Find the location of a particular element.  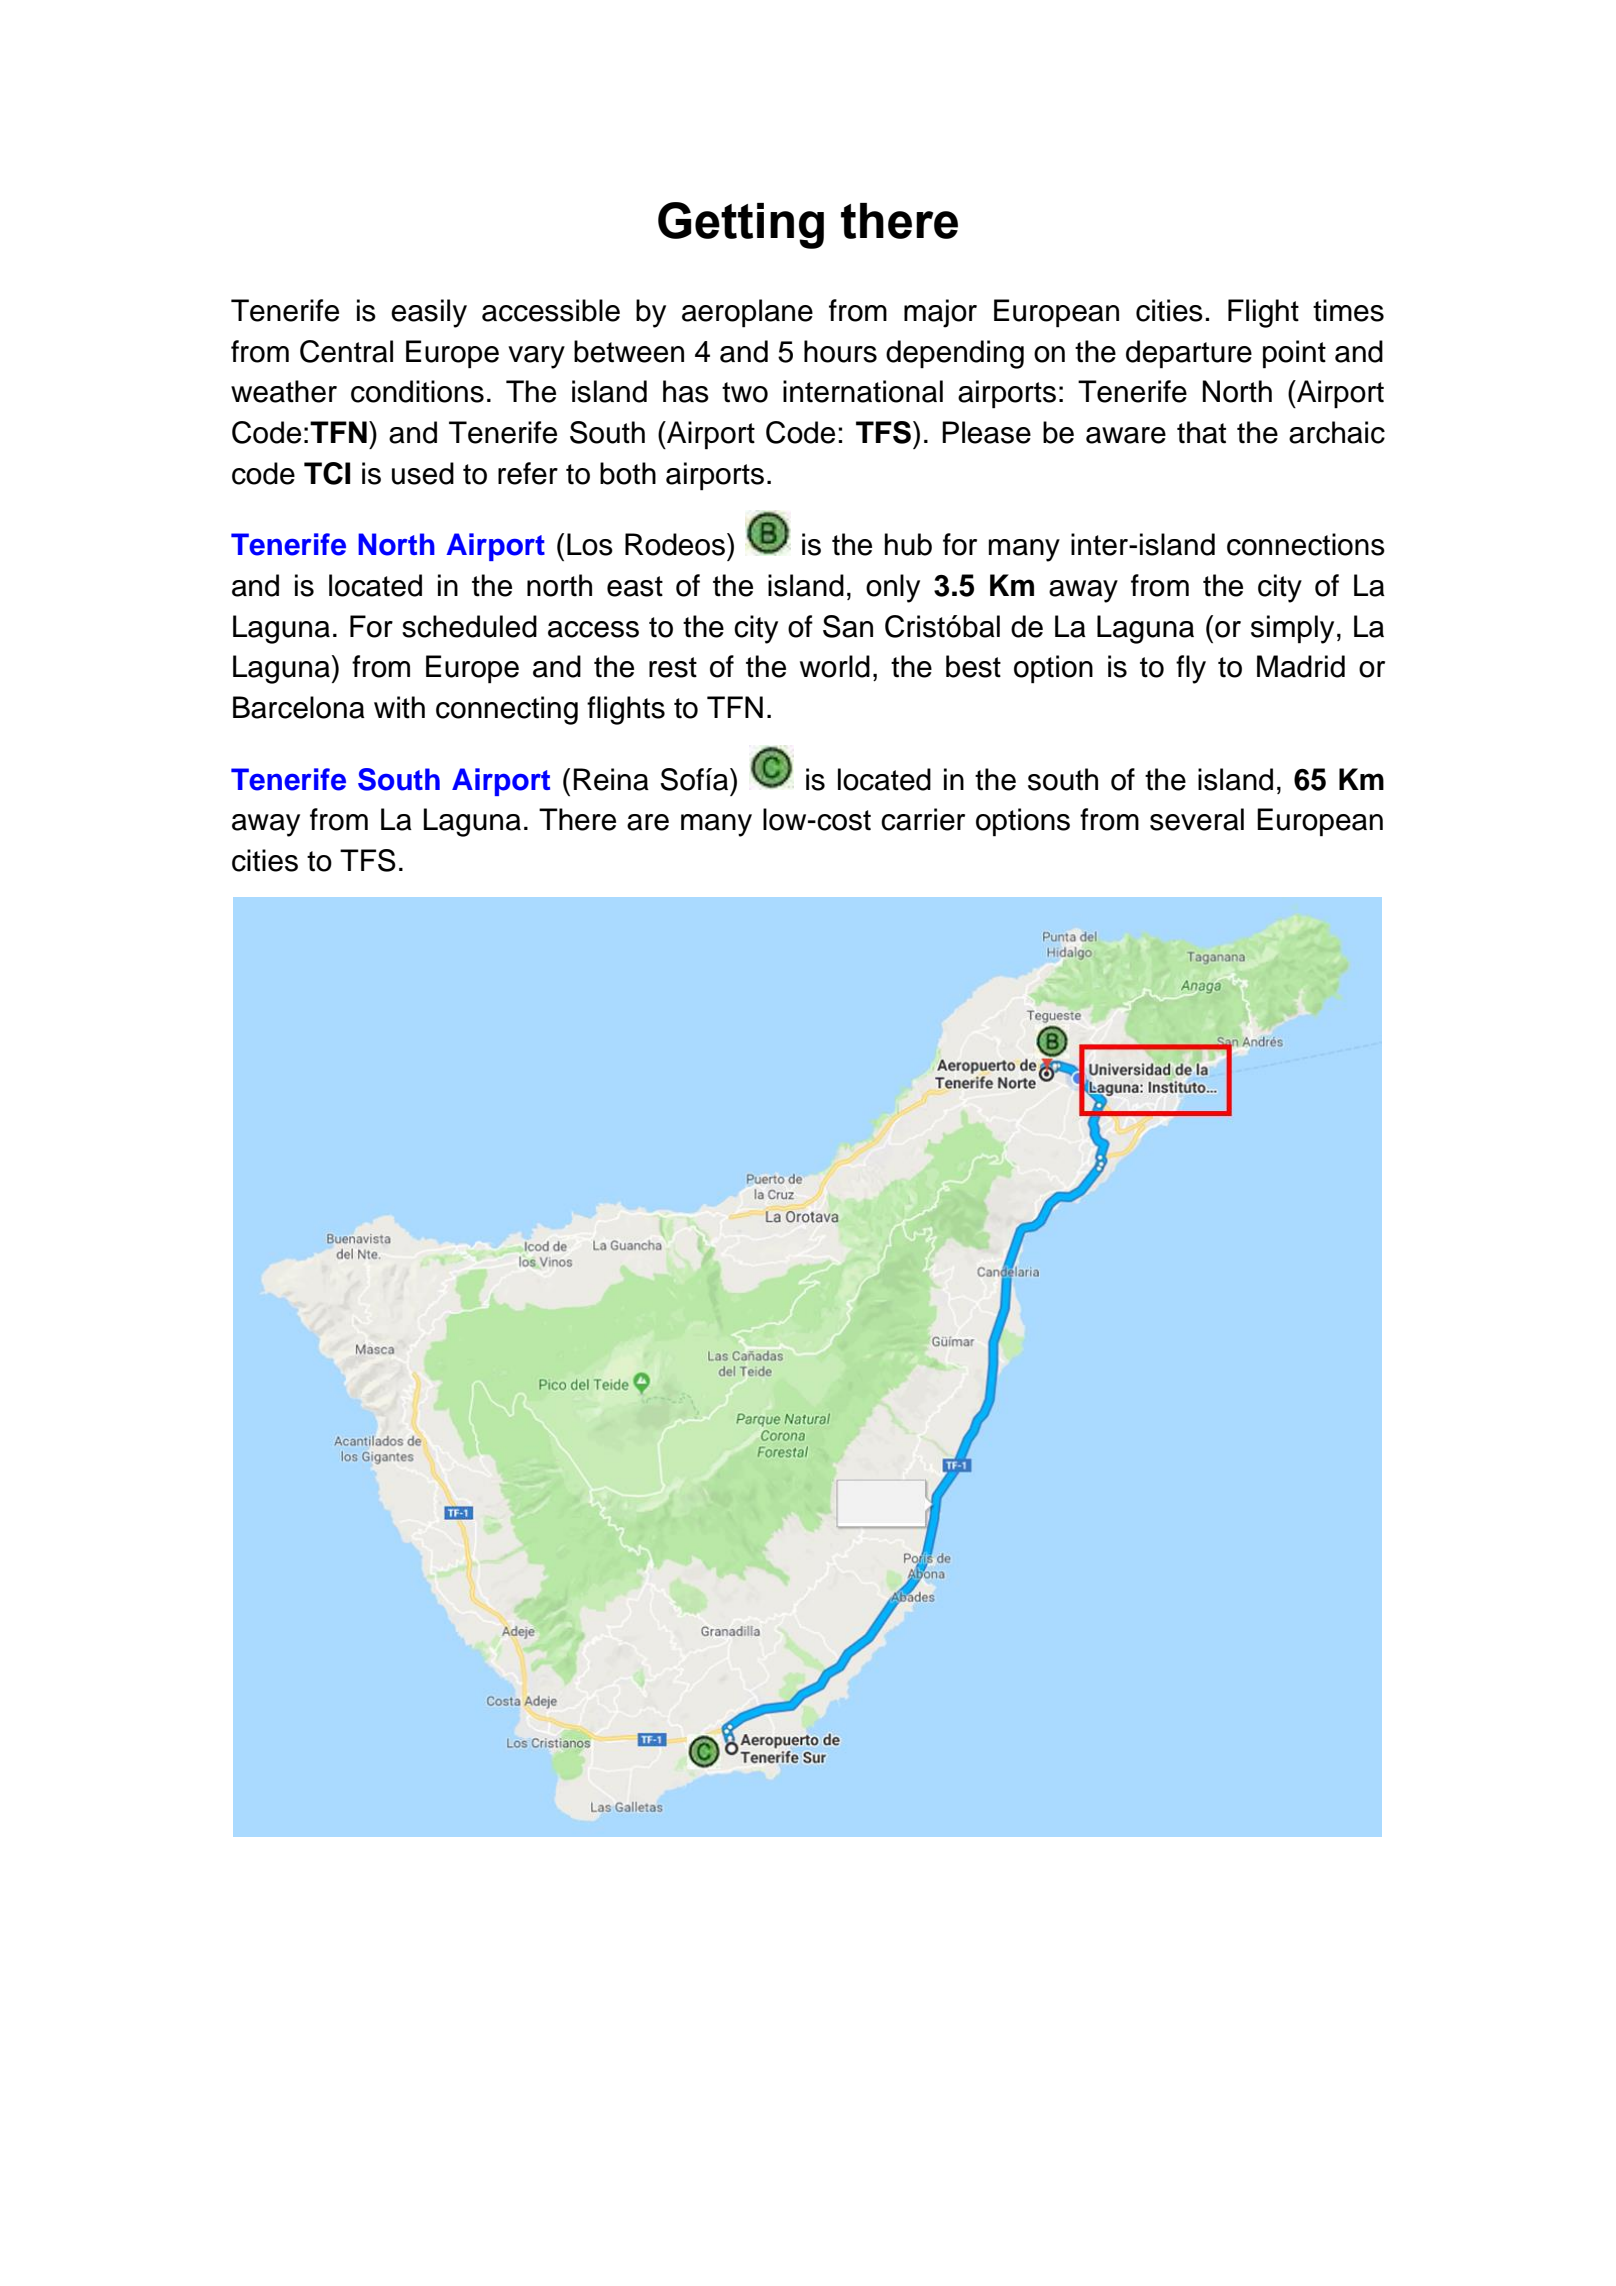

San is located at coordinates (848, 626).
